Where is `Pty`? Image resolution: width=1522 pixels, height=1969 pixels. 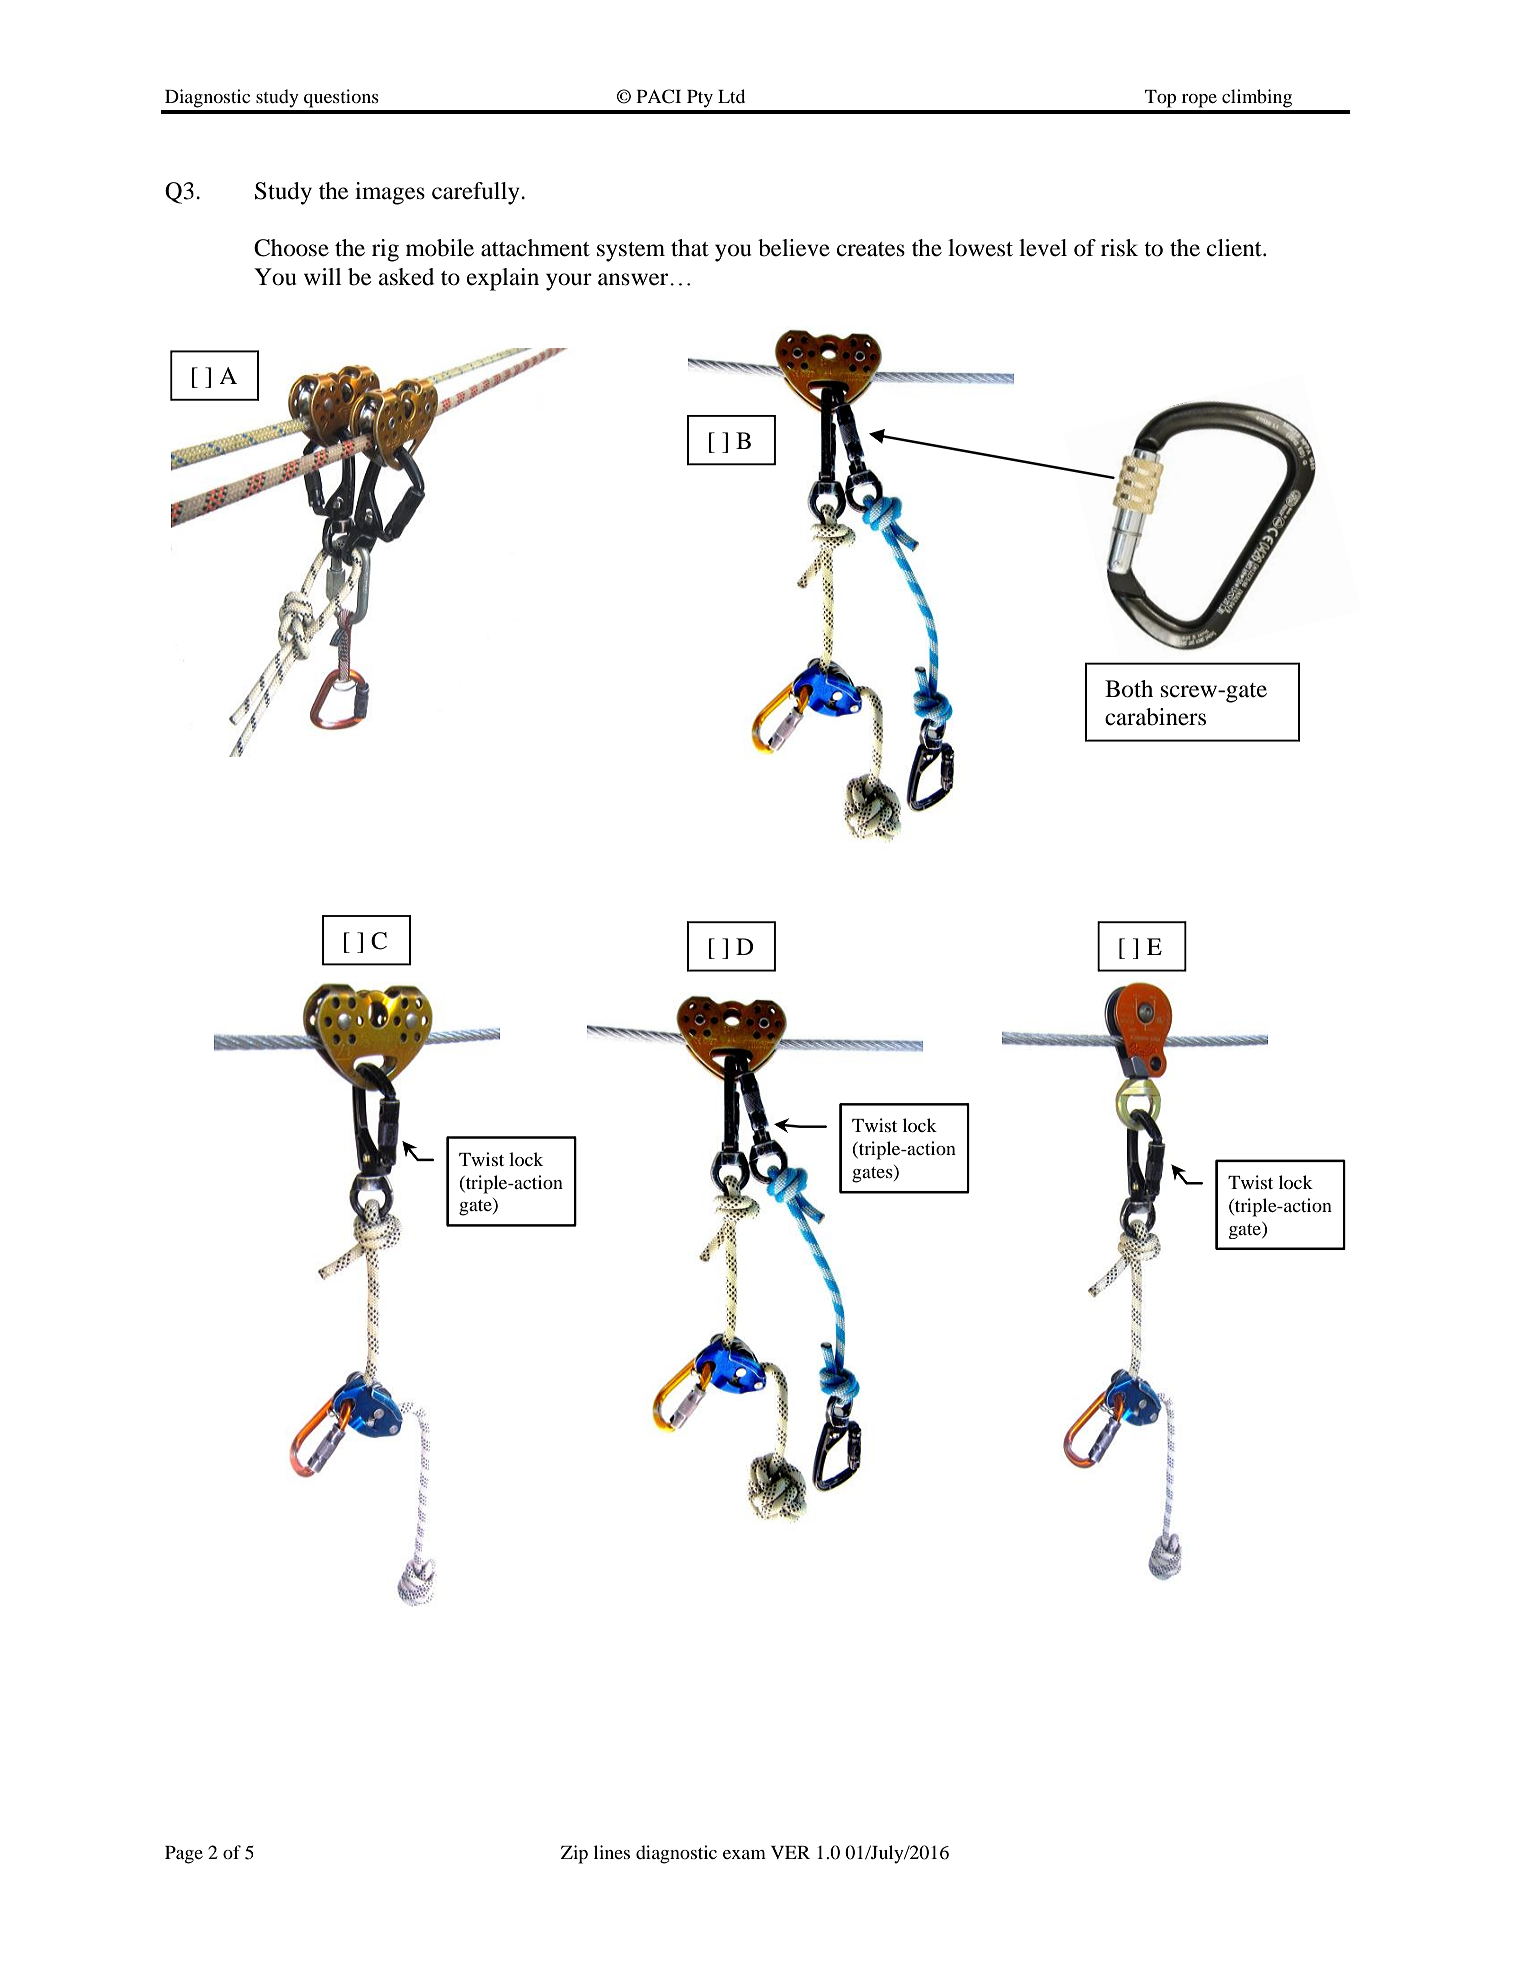
Pty is located at coordinates (700, 99).
